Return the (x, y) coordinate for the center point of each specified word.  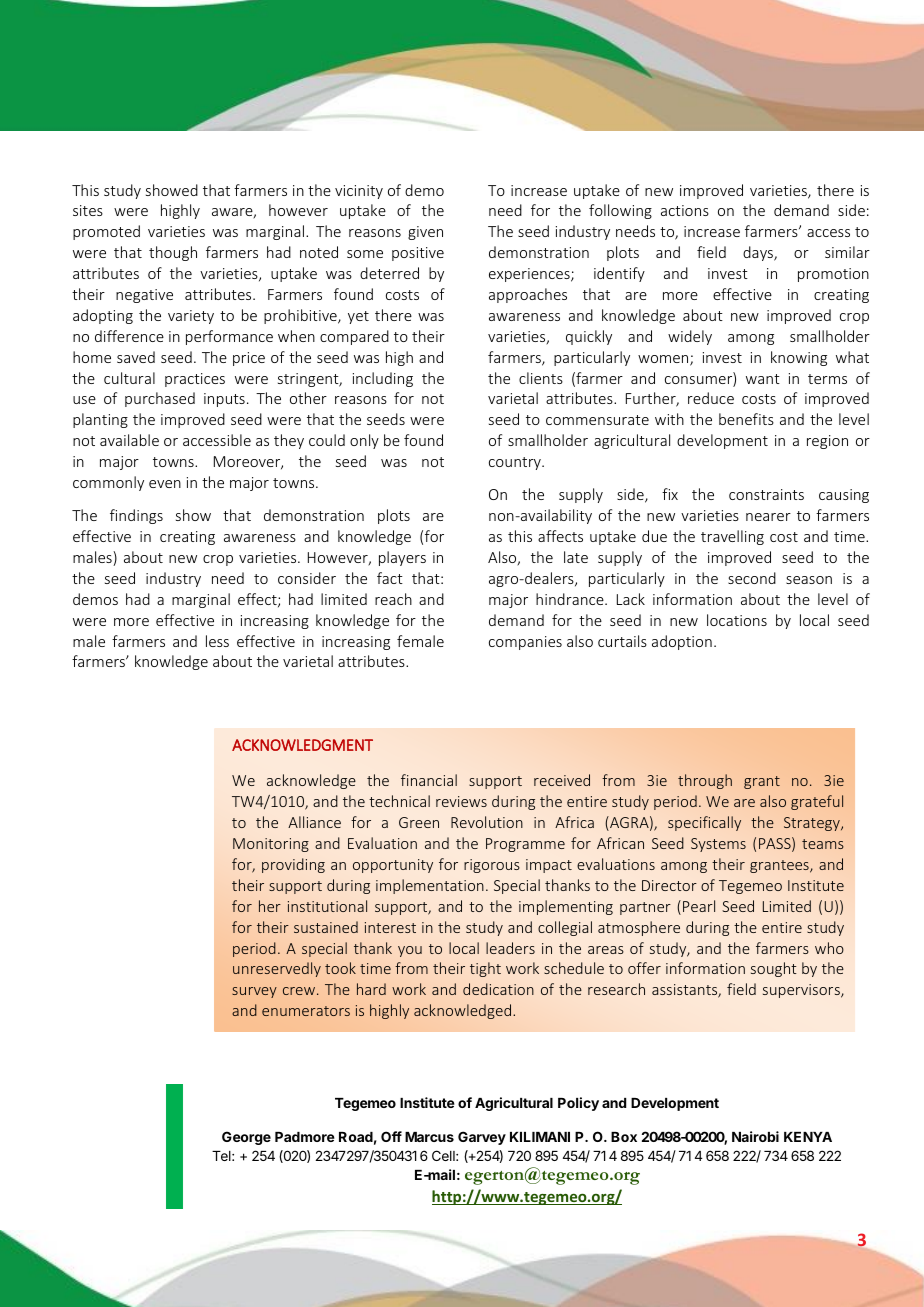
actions (685, 210)
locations (737, 620)
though (173, 253)
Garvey (482, 1138)
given (425, 233)
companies (525, 643)
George (246, 1138)
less (217, 641)
